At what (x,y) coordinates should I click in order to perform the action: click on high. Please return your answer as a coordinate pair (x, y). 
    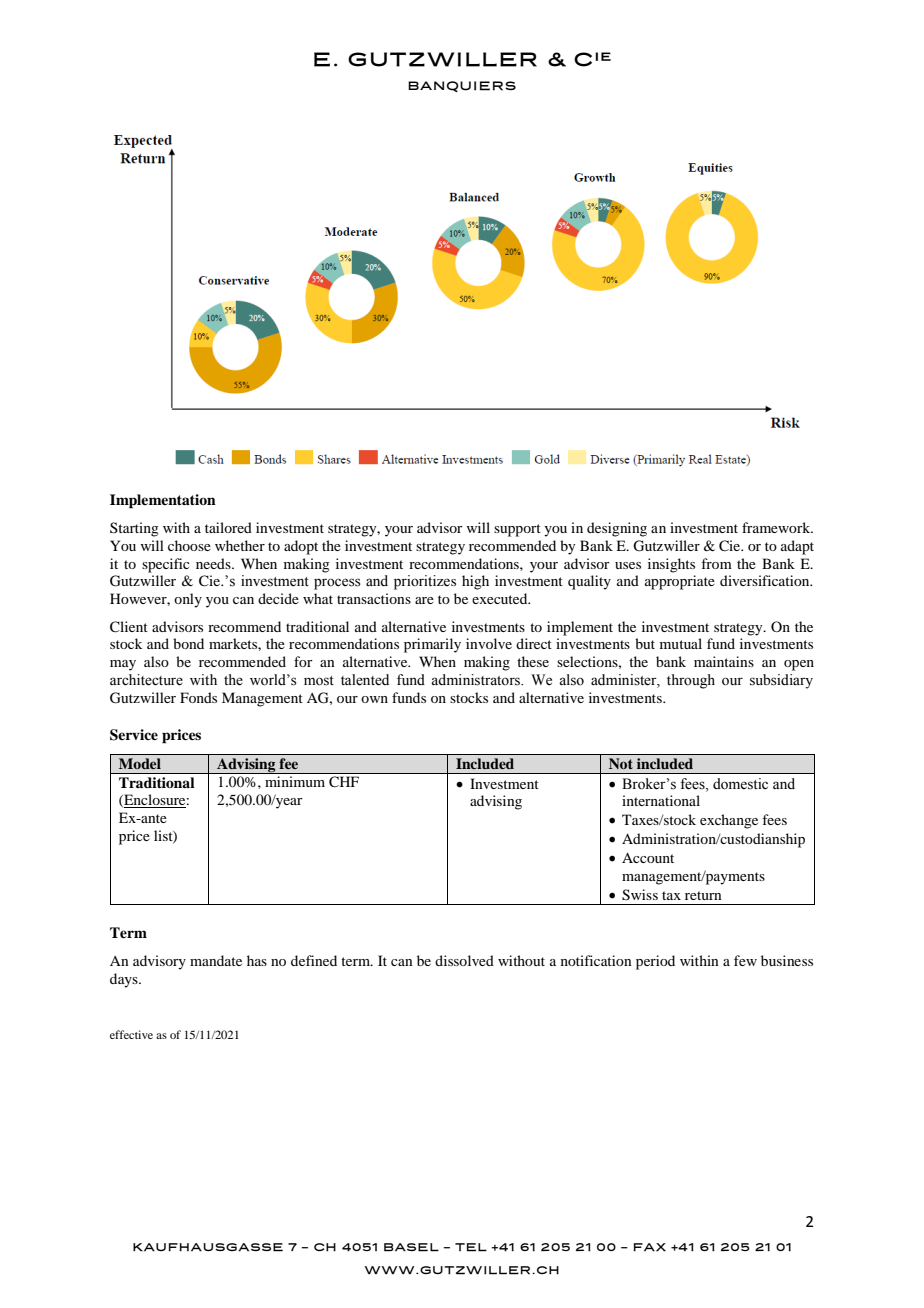
    Looking at the image, I should click on (475, 582).
